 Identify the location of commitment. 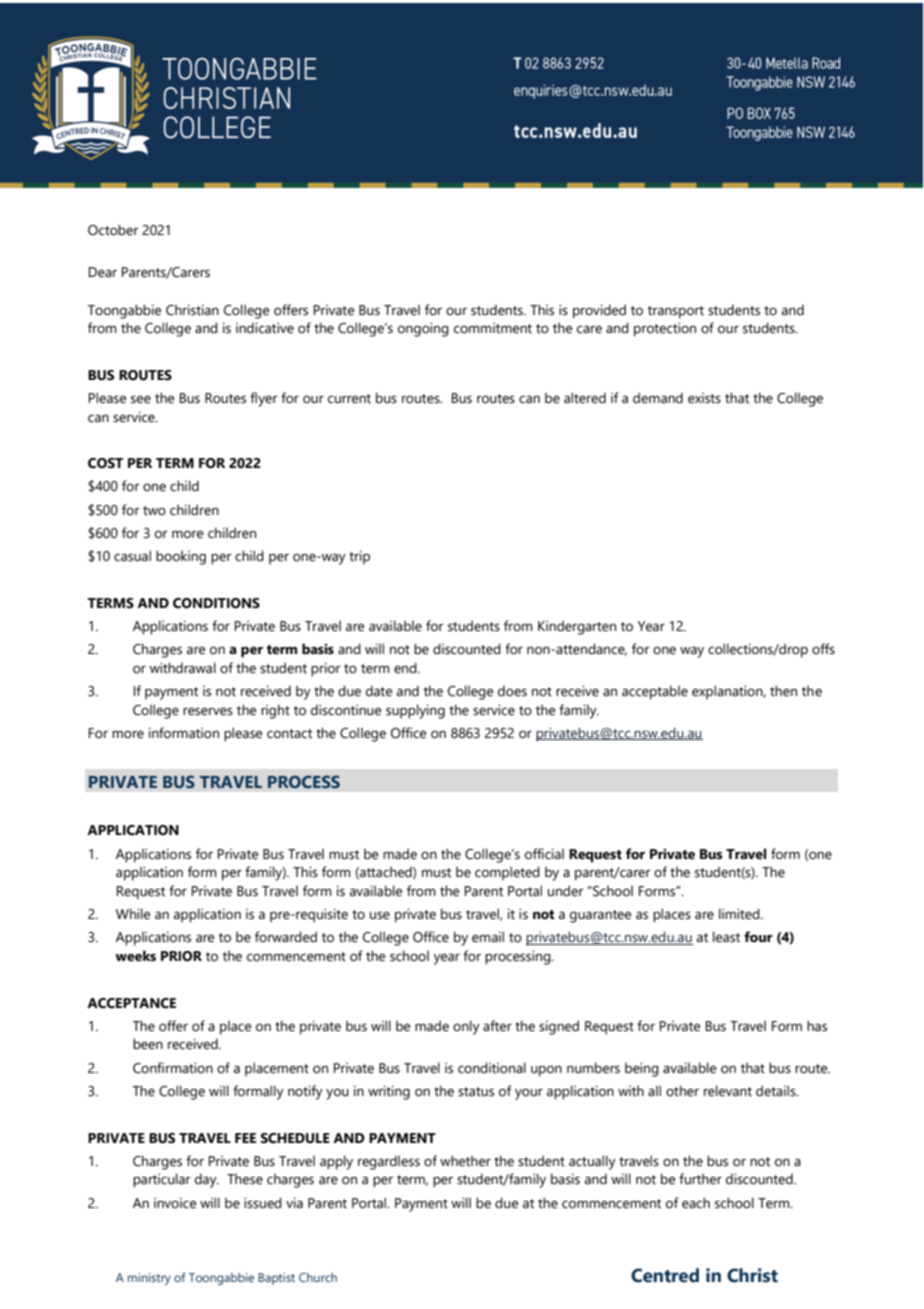
(493, 328).
